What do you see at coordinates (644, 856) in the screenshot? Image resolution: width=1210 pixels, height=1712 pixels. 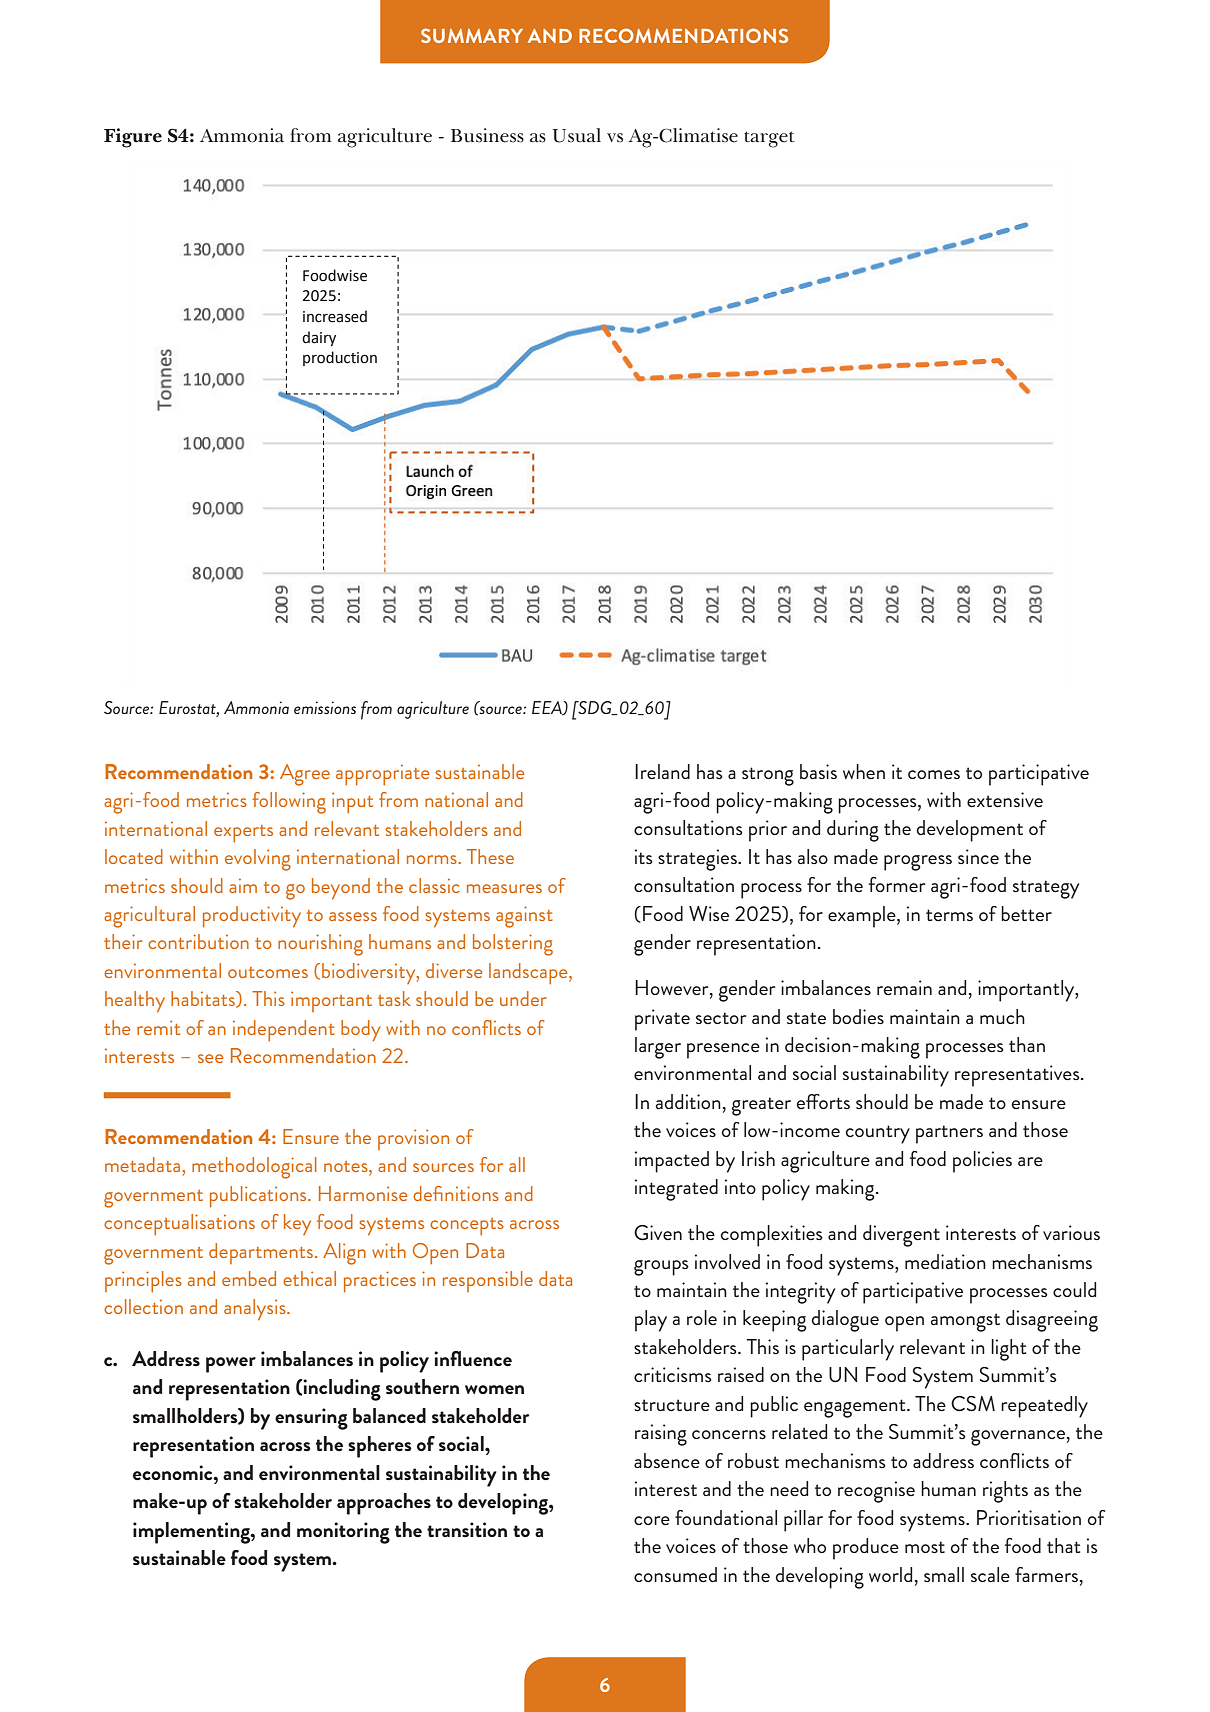 I see `its` at bounding box center [644, 856].
